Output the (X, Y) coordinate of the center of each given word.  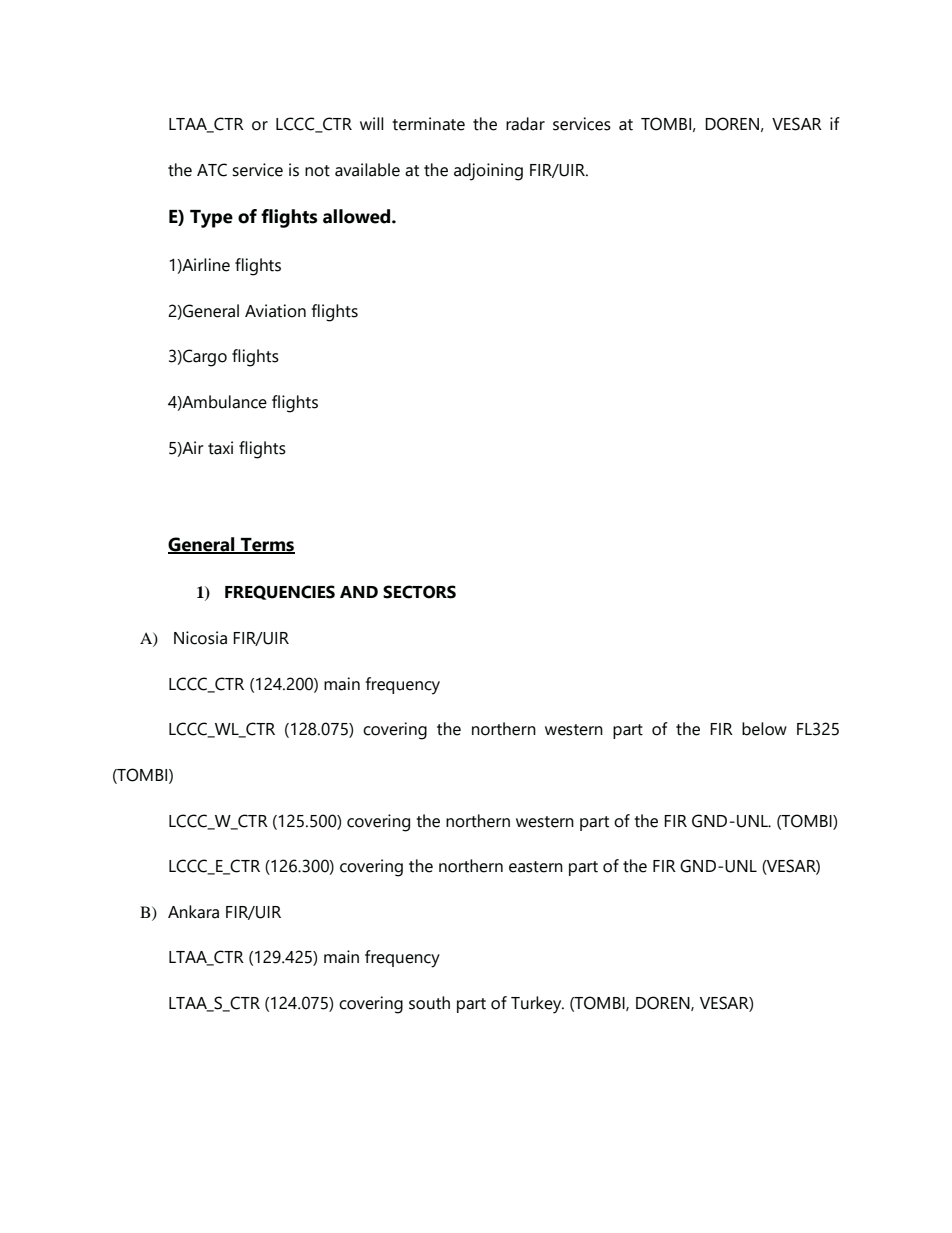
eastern (536, 867)
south (429, 1003)
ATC (212, 170)
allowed (358, 216)
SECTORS (419, 592)
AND (359, 592)
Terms (267, 546)
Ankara (193, 912)
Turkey (537, 1005)
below (764, 729)
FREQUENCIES (280, 592)
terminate (428, 124)
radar (525, 124)
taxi (220, 448)
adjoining (488, 172)
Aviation (275, 311)
